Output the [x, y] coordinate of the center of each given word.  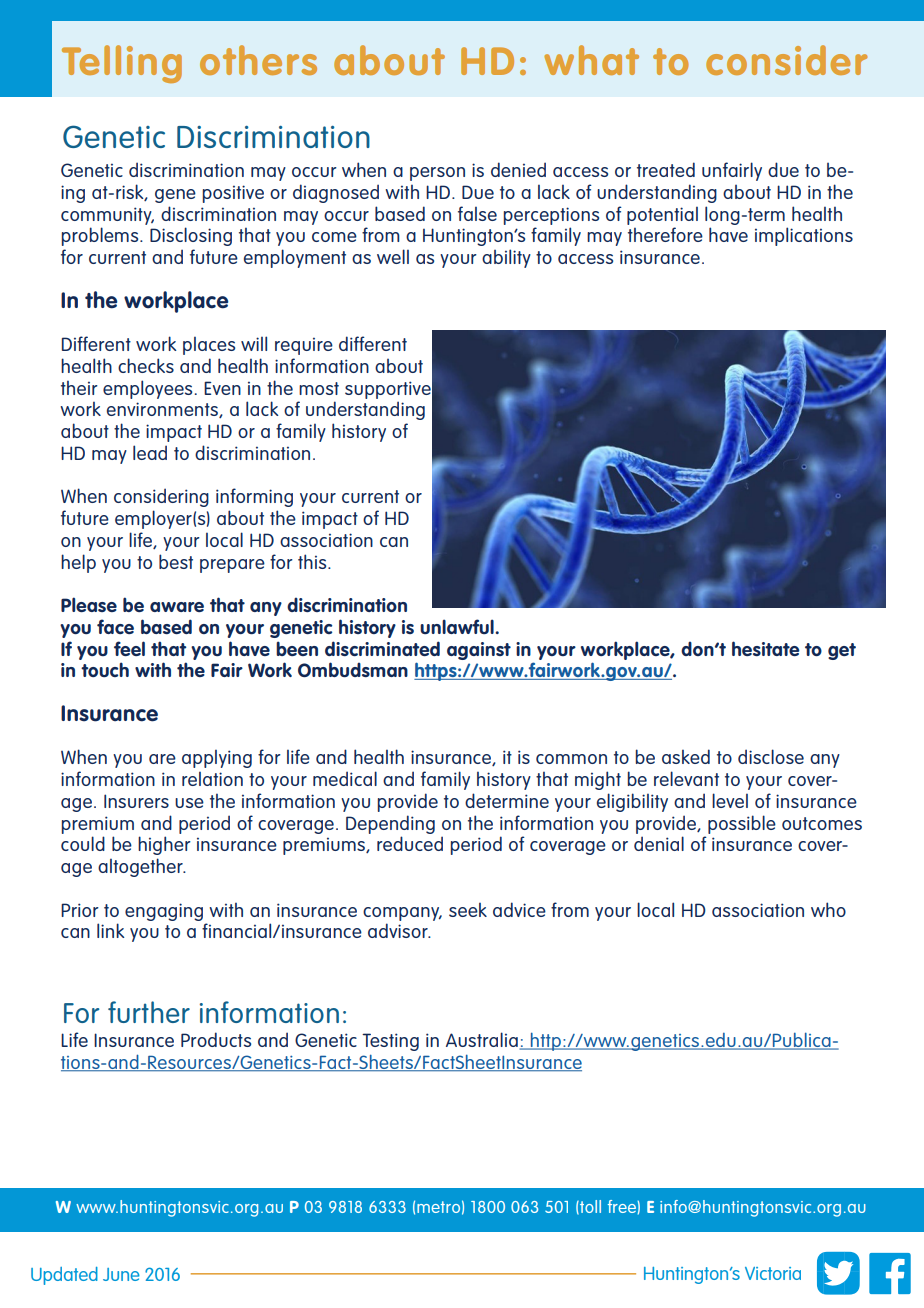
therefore [665, 234]
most [319, 388]
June [121, 1274]
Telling [122, 64]
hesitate [766, 648]
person [437, 174]
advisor [399, 930]
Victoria [773, 1273]
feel [129, 648]
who [828, 909]
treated [666, 169]
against [479, 651]
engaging [164, 912]
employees [147, 389]
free [623, 1206]
